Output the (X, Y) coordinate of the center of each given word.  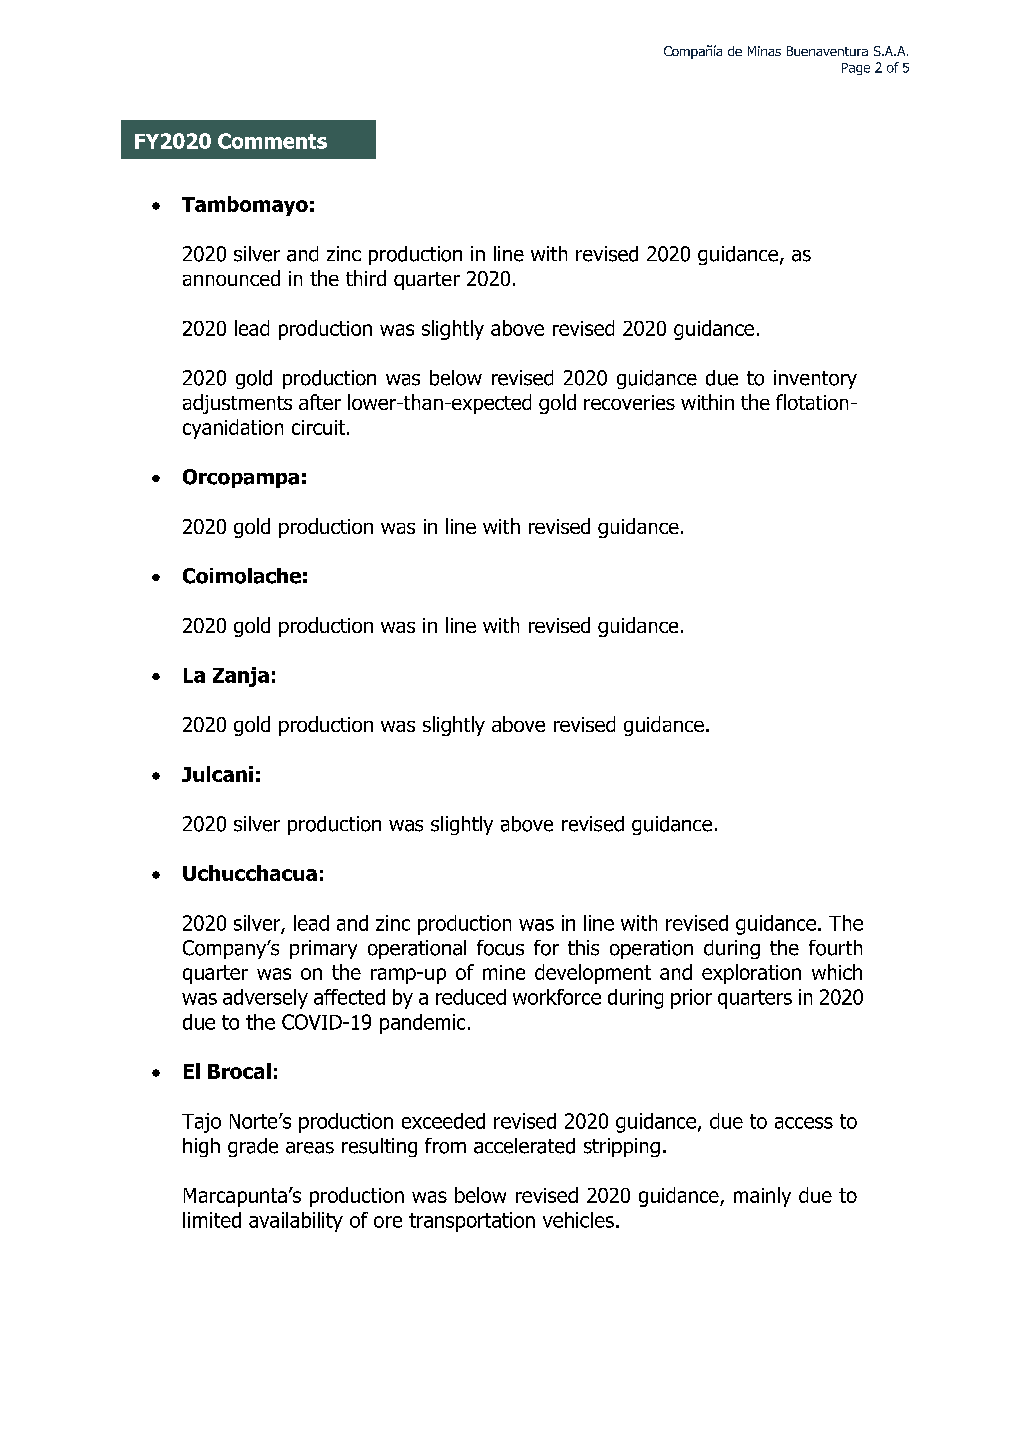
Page (856, 69)
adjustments (237, 404)
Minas (764, 51)
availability (296, 1222)
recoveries (629, 402)
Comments (272, 141)
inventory (815, 379)
